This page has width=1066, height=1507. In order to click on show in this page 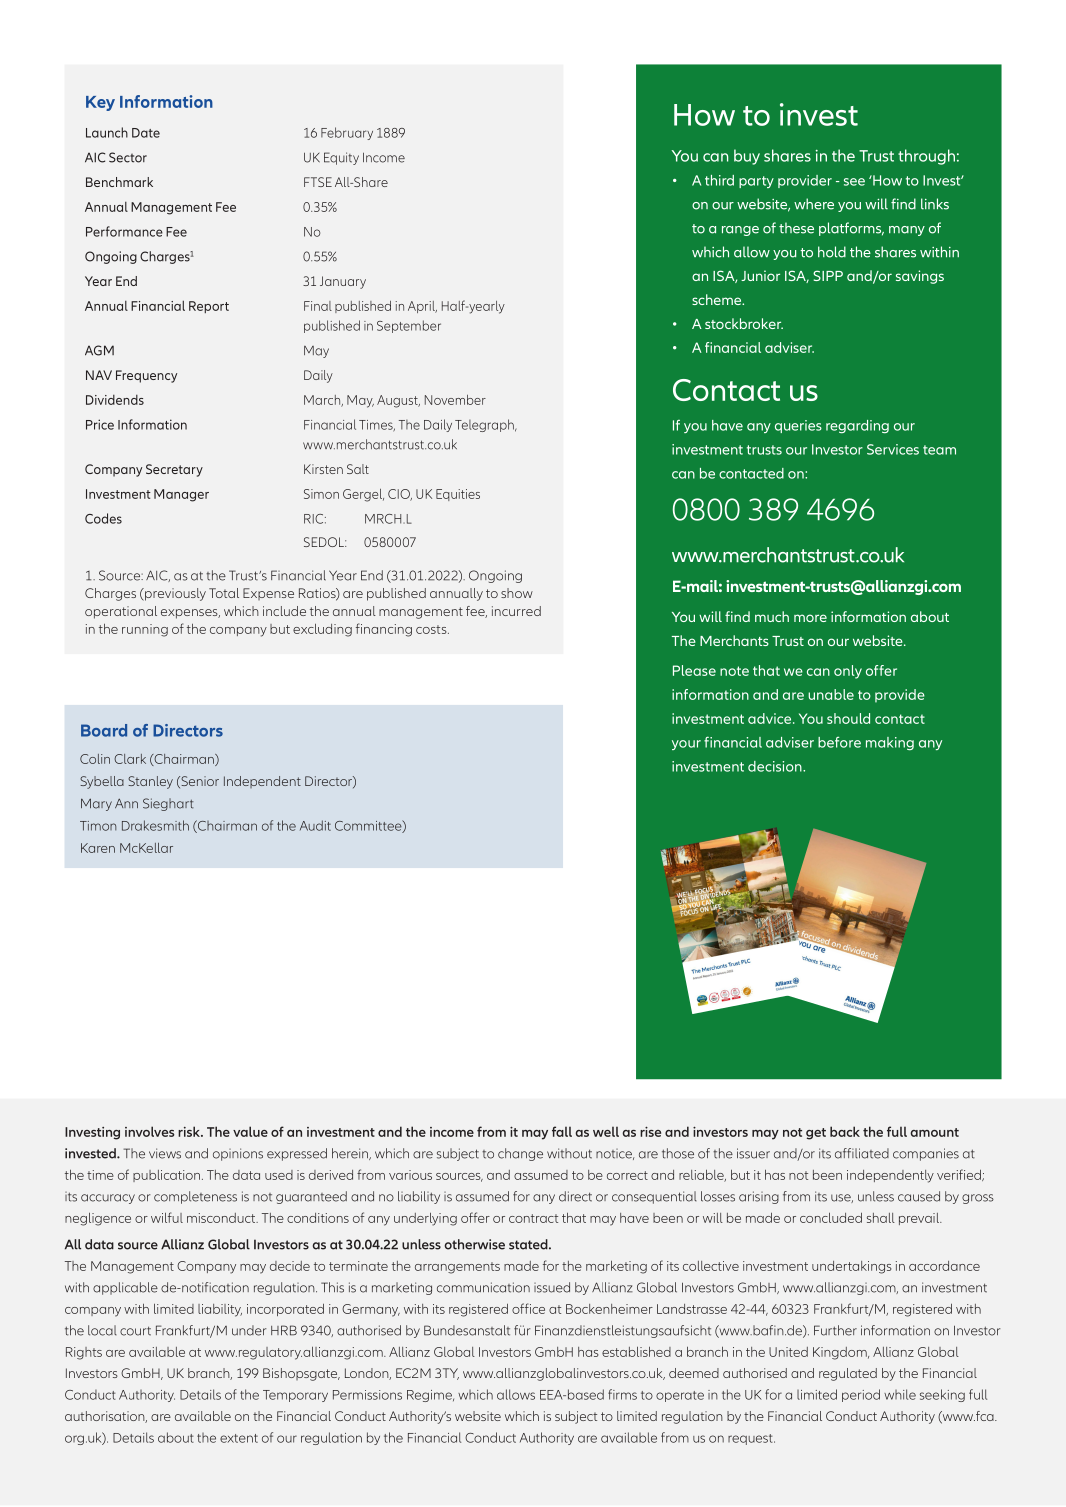, I will do `click(517, 593)`.
